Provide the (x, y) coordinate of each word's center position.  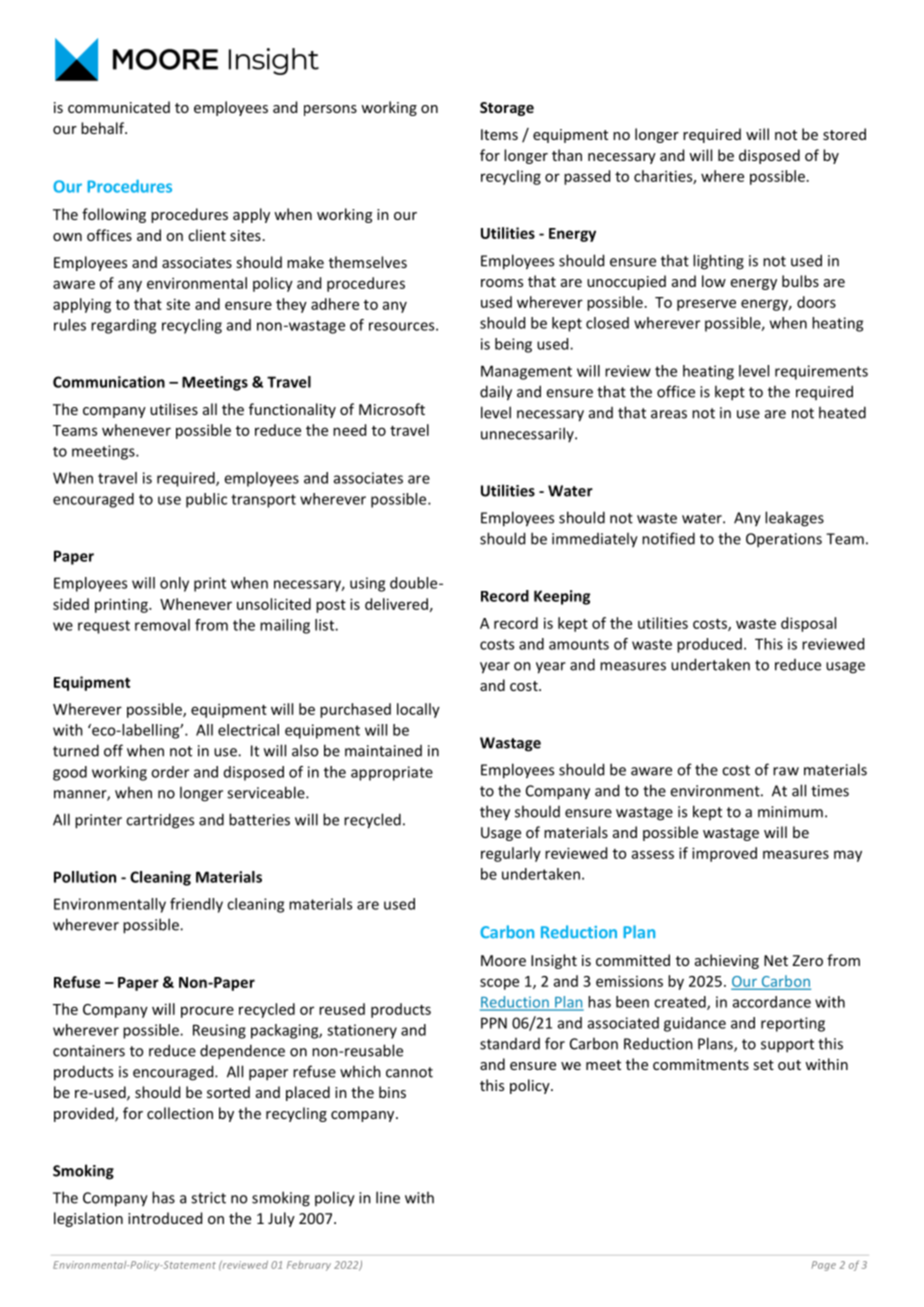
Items (499, 134)
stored (844, 134)
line (388, 1197)
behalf (104, 128)
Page (824, 1266)
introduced (165, 1218)
